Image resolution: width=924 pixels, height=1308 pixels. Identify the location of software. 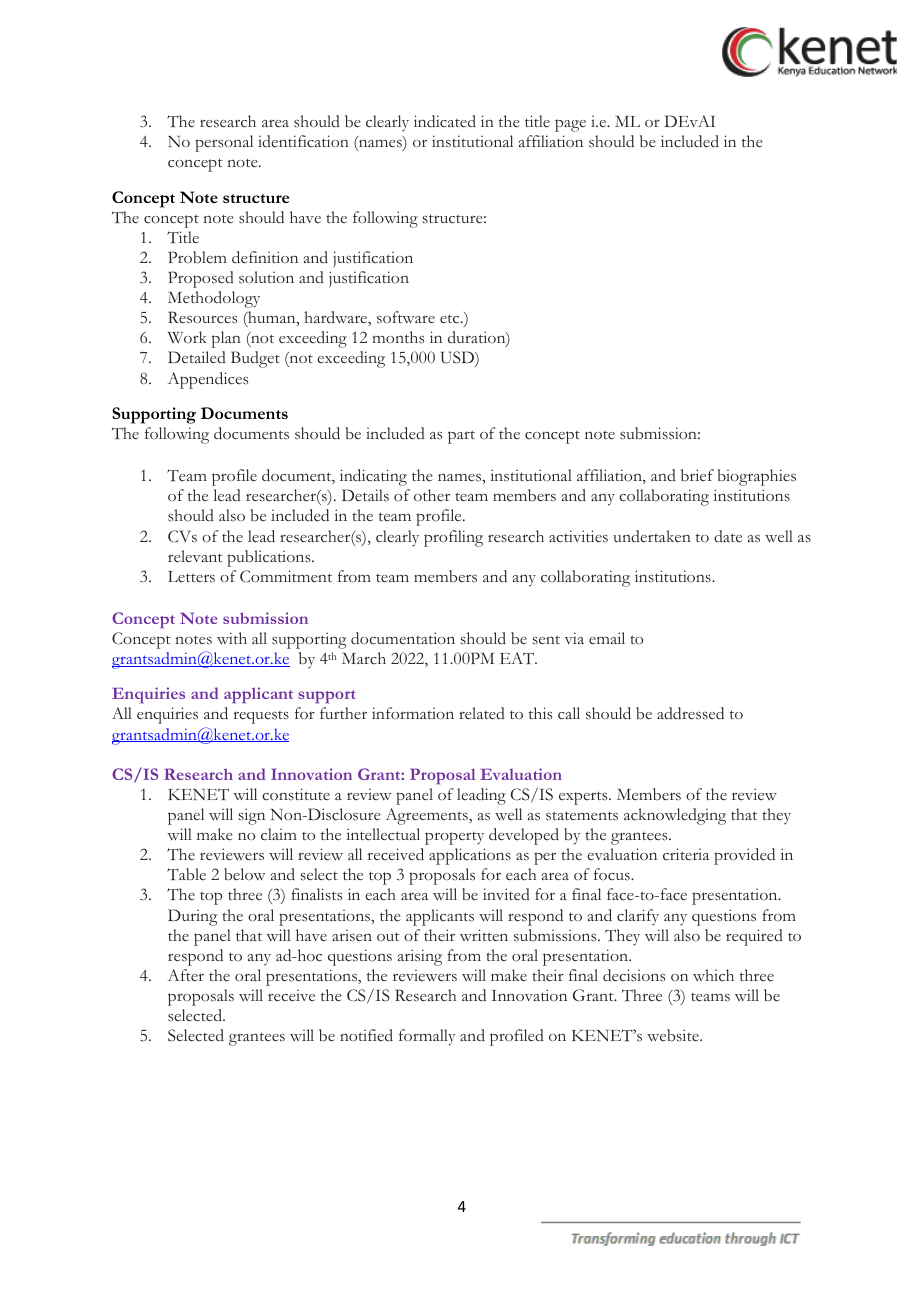
(406, 317).
